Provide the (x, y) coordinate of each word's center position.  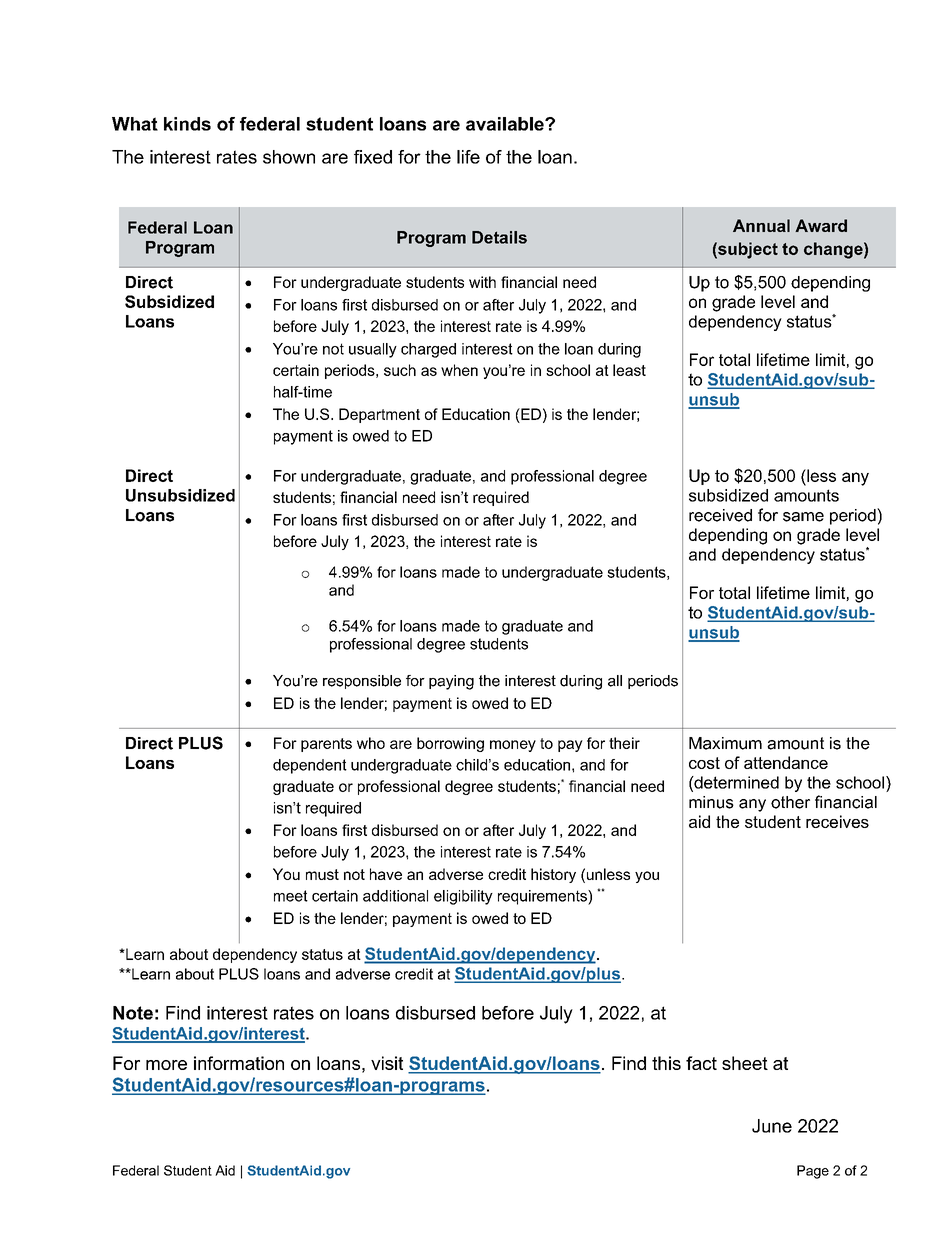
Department (379, 415)
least (629, 370)
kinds (187, 124)
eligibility (463, 897)
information (239, 1063)
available (506, 124)
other (790, 802)
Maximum (725, 743)
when (459, 370)
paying (451, 682)
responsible (362, 682)
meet (291, 896)
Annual (761, 225)
